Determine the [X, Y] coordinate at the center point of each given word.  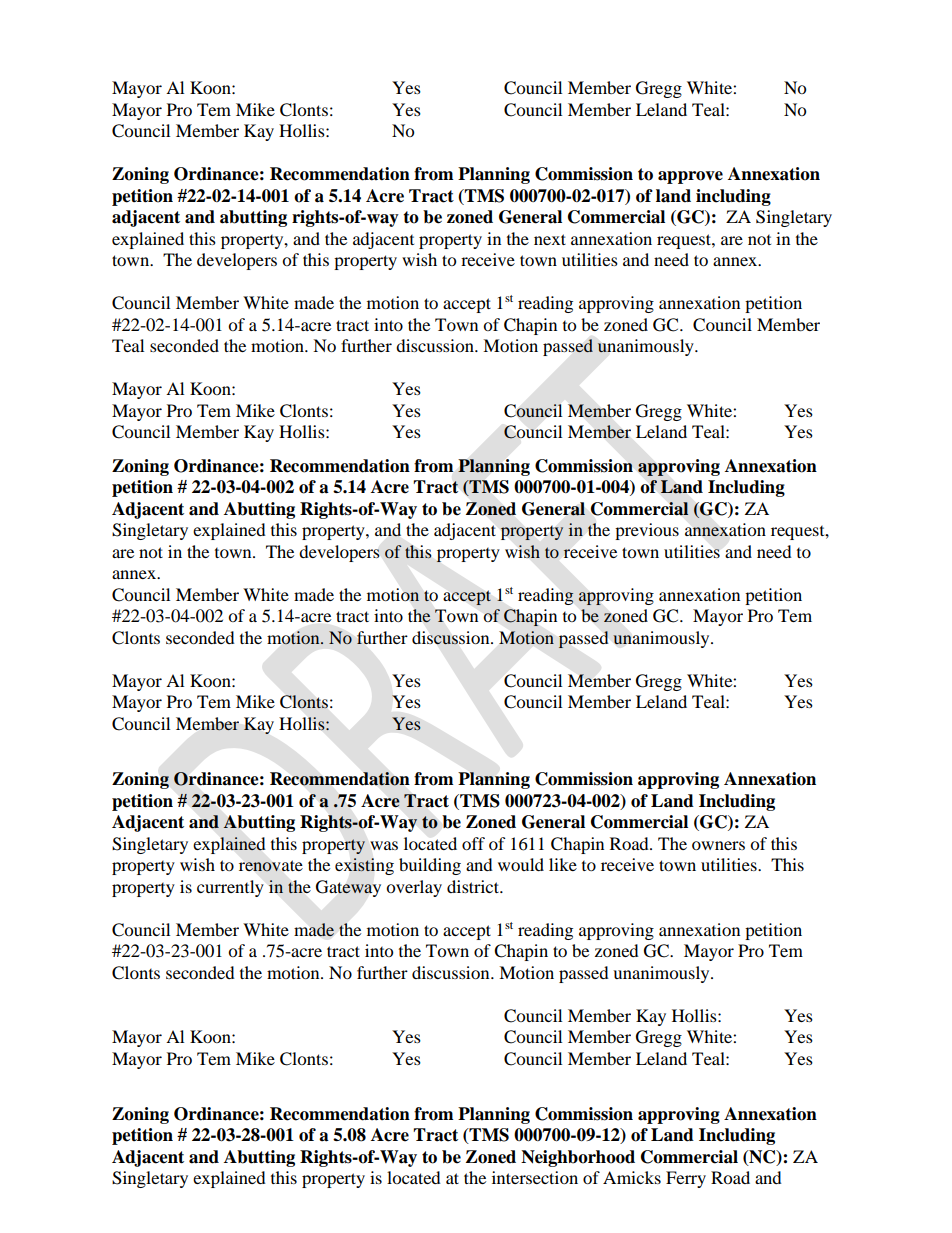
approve [690, 177]
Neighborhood [578, 1158]
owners [718, 845]
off [473, 843]
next [550, 239]
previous [647, 531]
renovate [271, 866]
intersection [535, 1177]
